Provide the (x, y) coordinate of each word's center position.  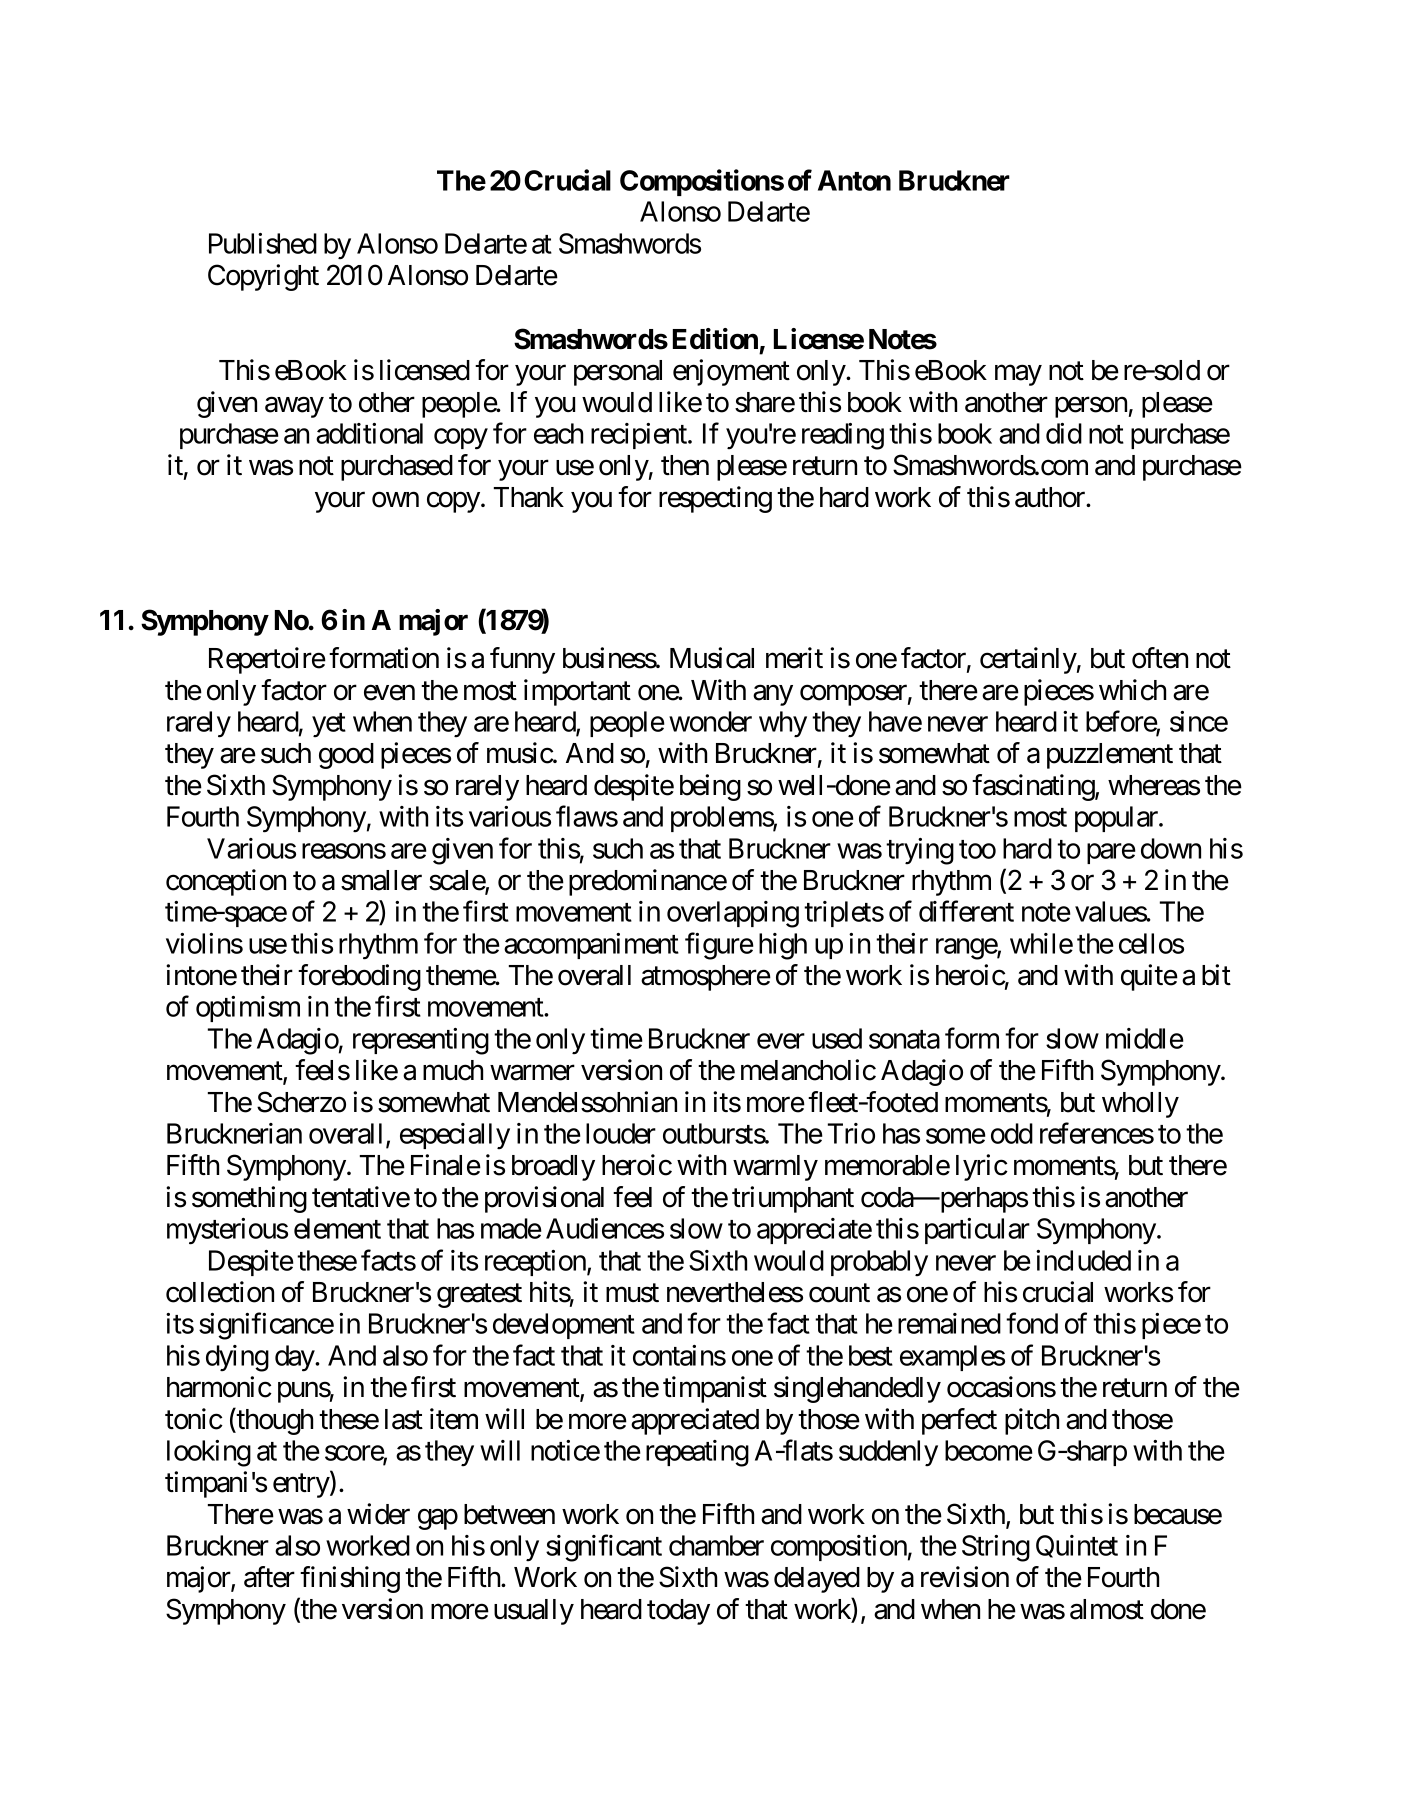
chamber (716, 1545)
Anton (854, 180)
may (1018, 375)
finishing (350, 1579)
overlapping (733, 914)
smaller (381, 880)
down (1171, 848)
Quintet (1077, 1546)
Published (263, 243)
